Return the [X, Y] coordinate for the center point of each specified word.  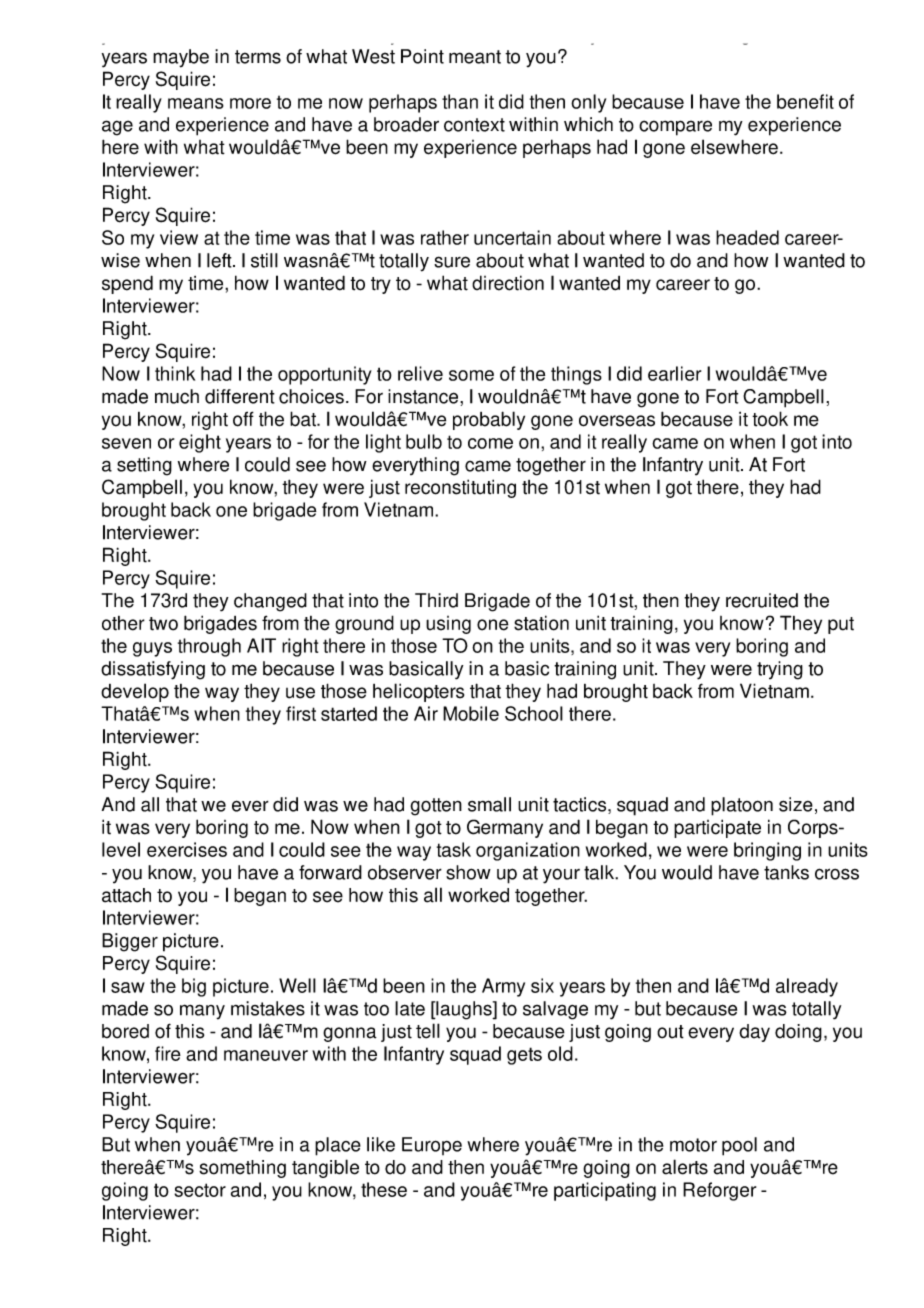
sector [200, 1190]
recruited [762, 600]
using [448, 625]
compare [675, 128]
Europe [432, 1146]
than [460, 101]
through [209, 647]
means [196, 103]
